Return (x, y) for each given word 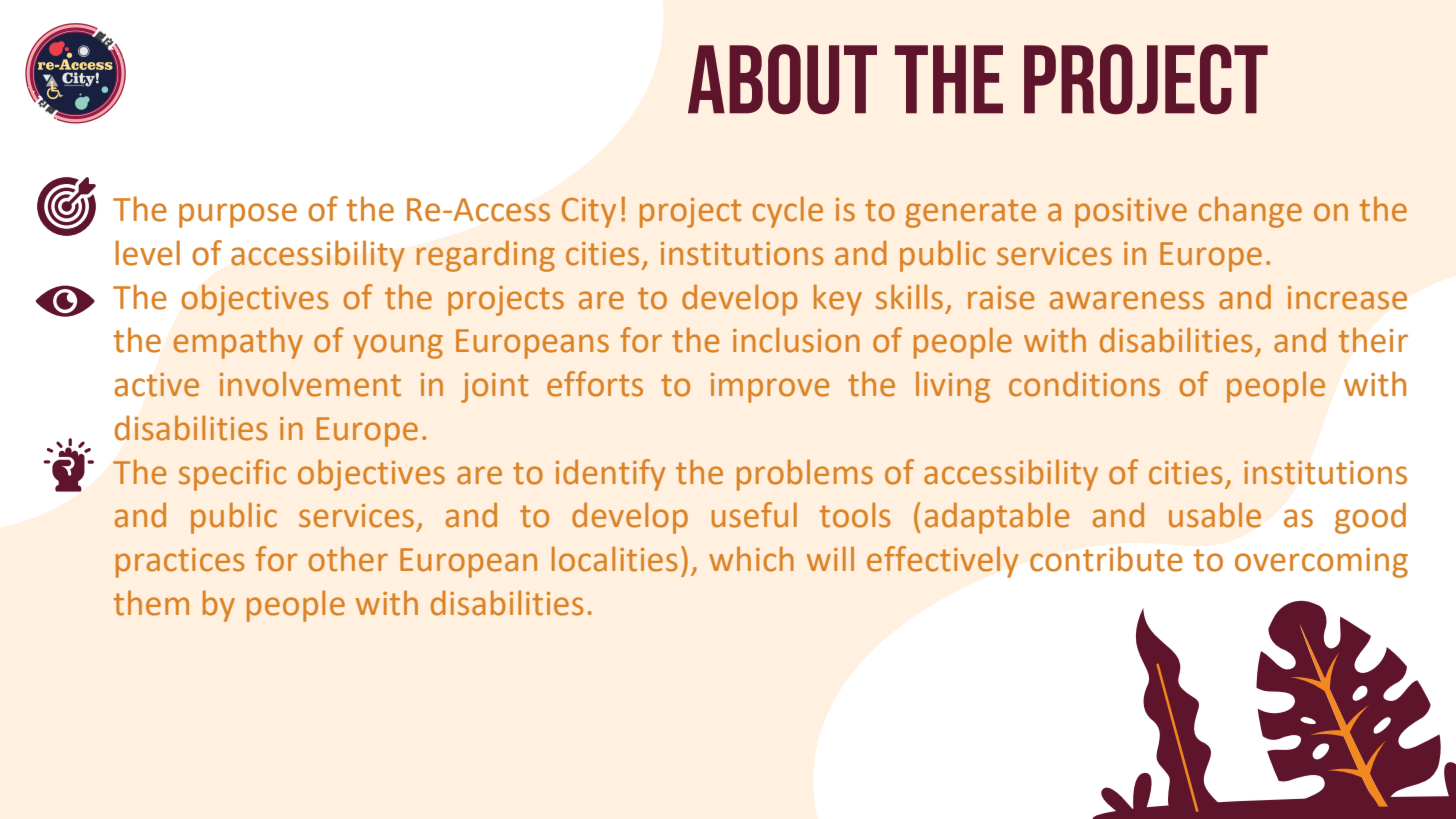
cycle (788, 212)
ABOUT (782, 79)
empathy (238, 343)
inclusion (796, 340)
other (348, 559)
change (1250, 212)
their (1373, 340)
